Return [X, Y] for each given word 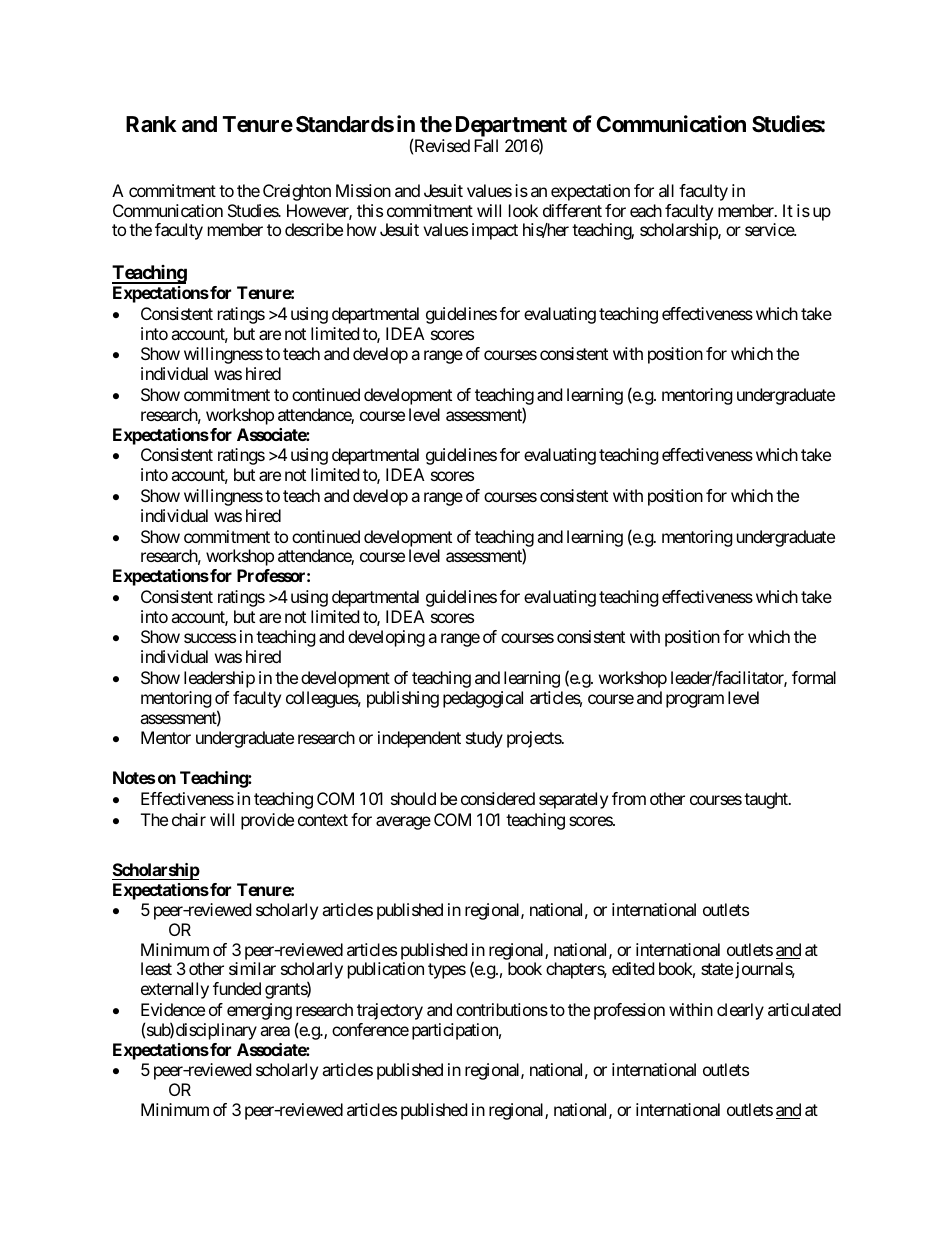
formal [814, 677]
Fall [486, 145]
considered [498, 798]
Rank [151, 124]
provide [267, 821]
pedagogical [483, 699]
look [523, 210]
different [572, 210]
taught [767, 800]
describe [314, 229]
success [210, 638]
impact [495, 231]
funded [237, 988]
